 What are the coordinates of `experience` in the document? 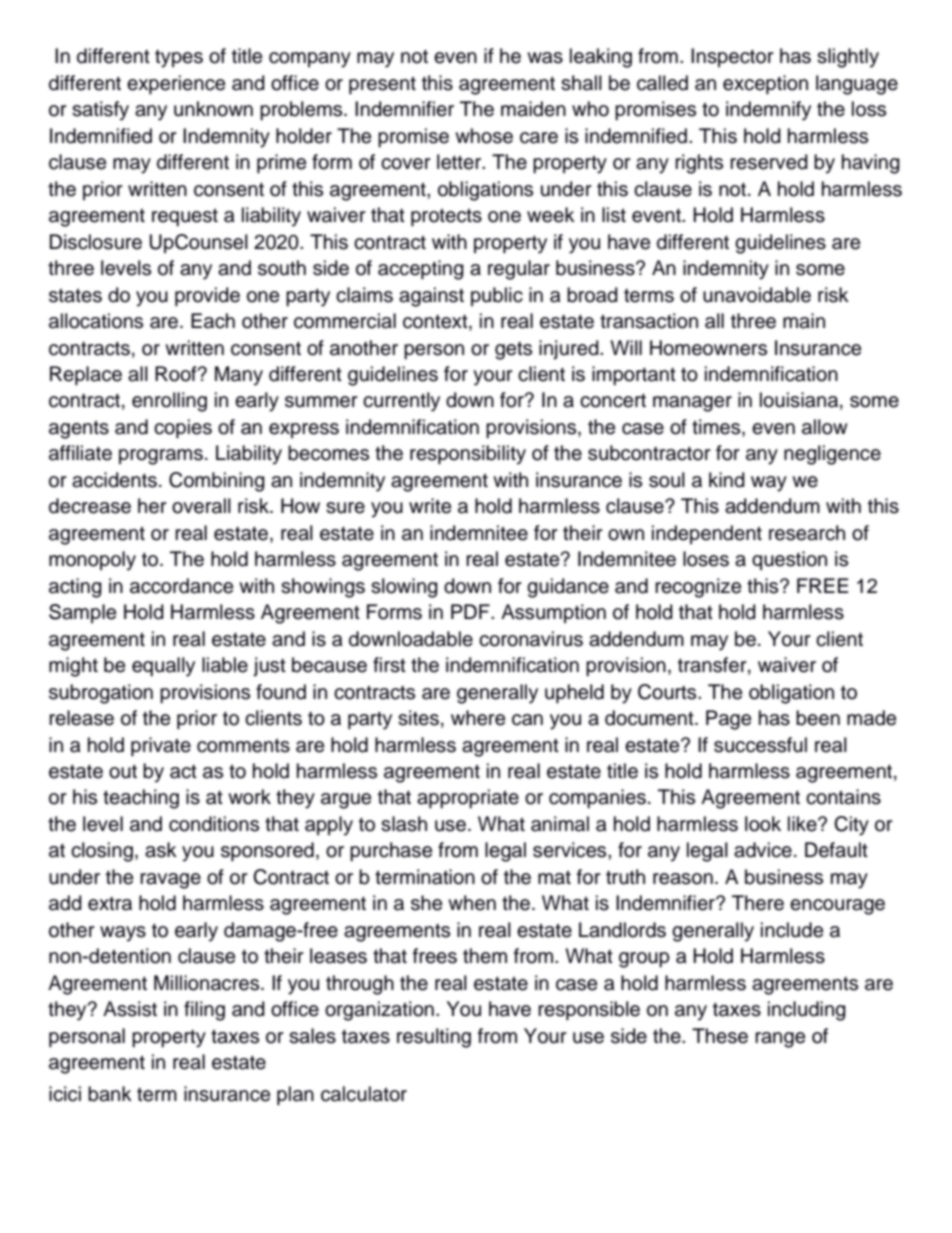 It's located at (176, 85).
